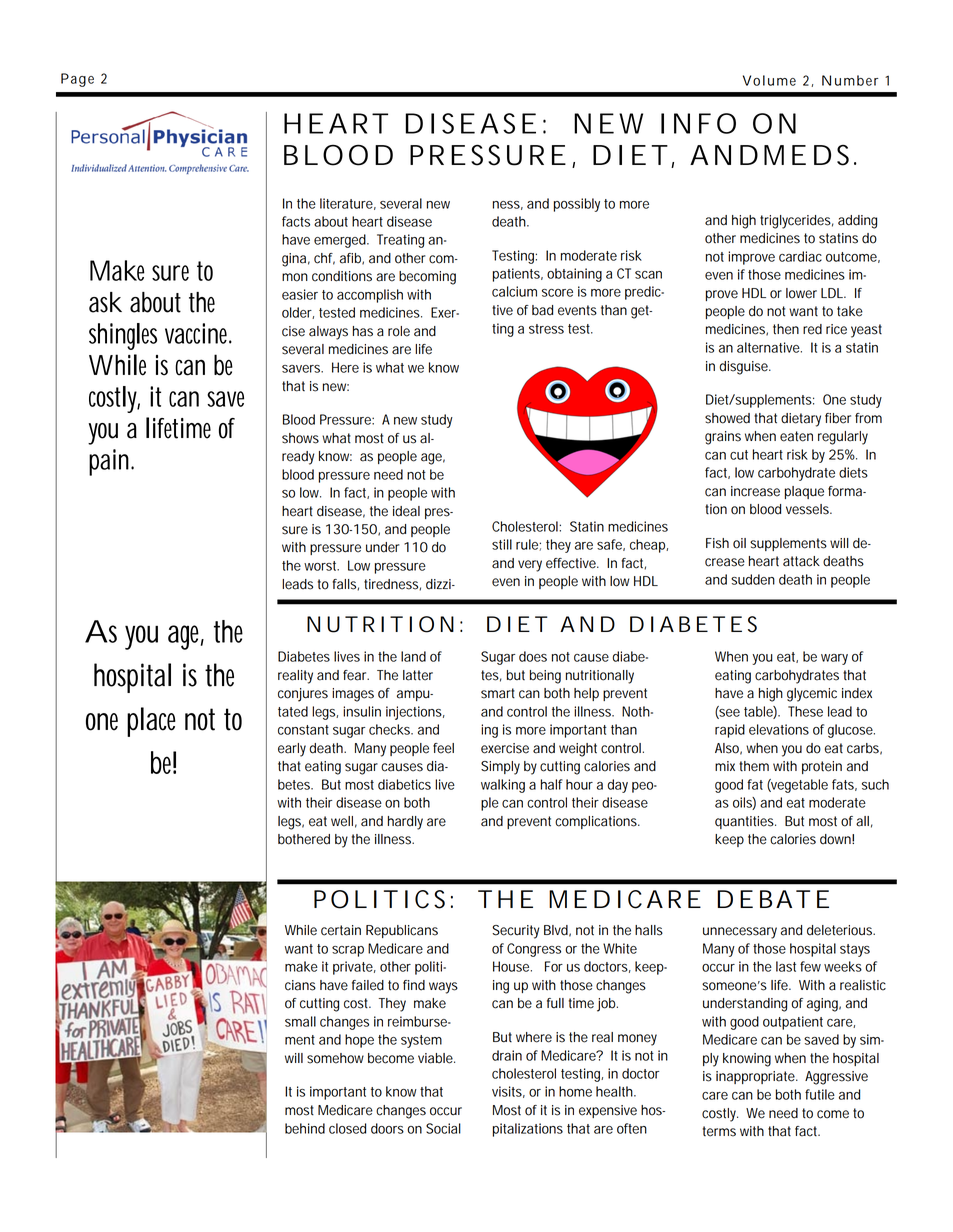 This page has width=953, height=1232. I want to click on futile, so click(820, 1094).
